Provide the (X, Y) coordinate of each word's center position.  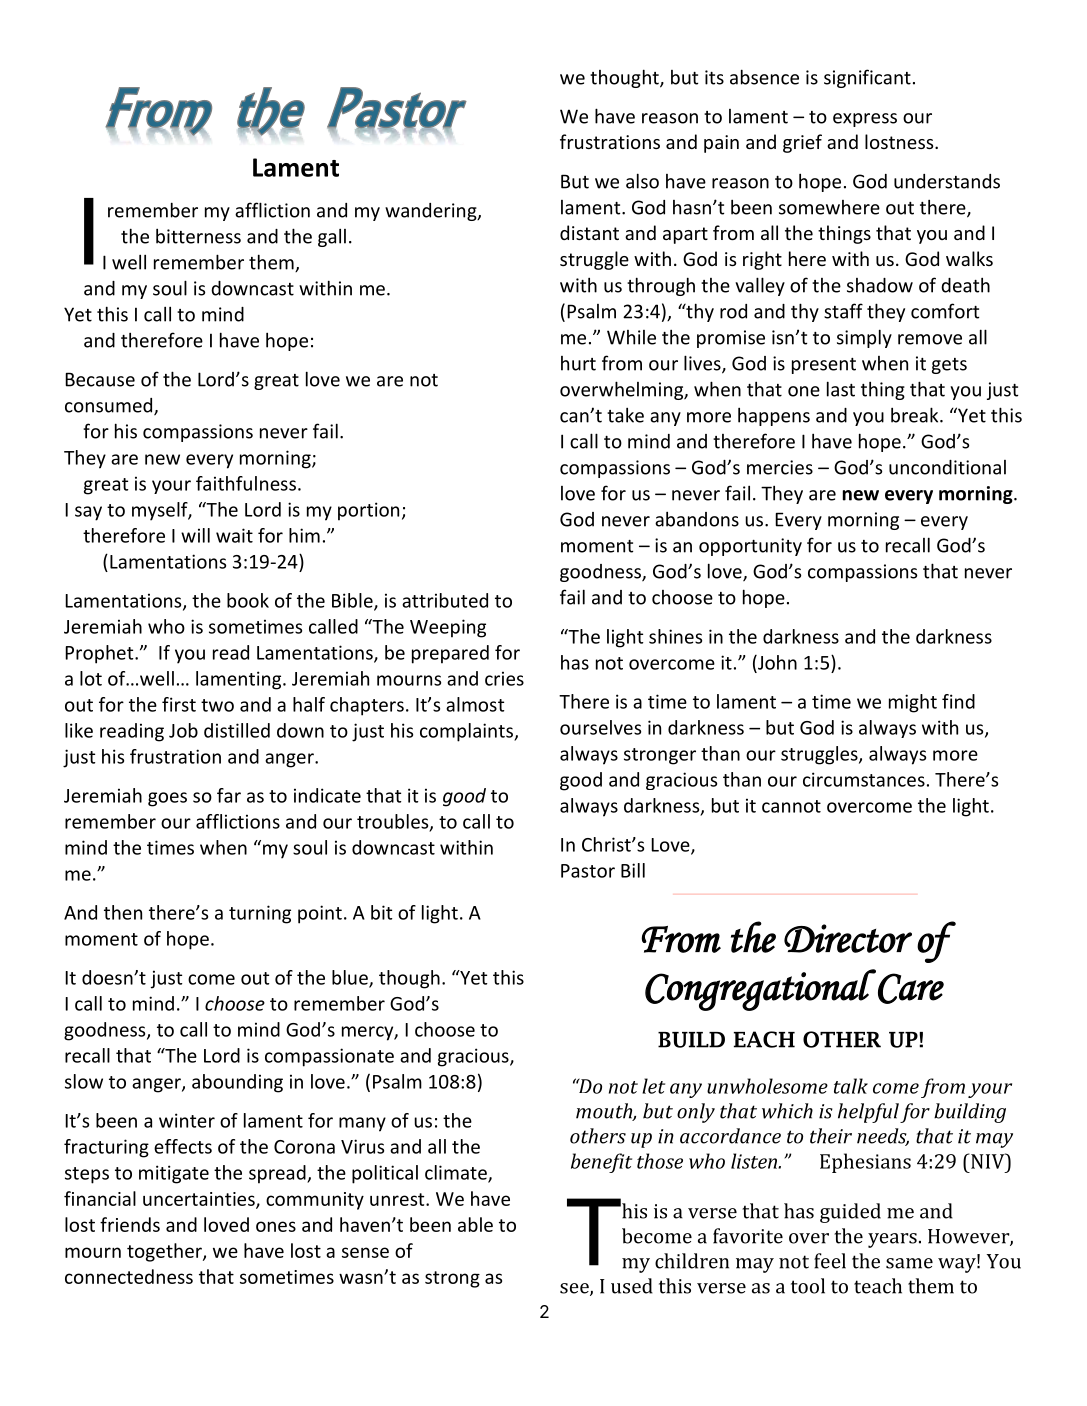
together (165, 1252)
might (913, 703)
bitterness (198, 236)
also (642, 181)
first (179, 704)
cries (504, 678)
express (865, 120)
